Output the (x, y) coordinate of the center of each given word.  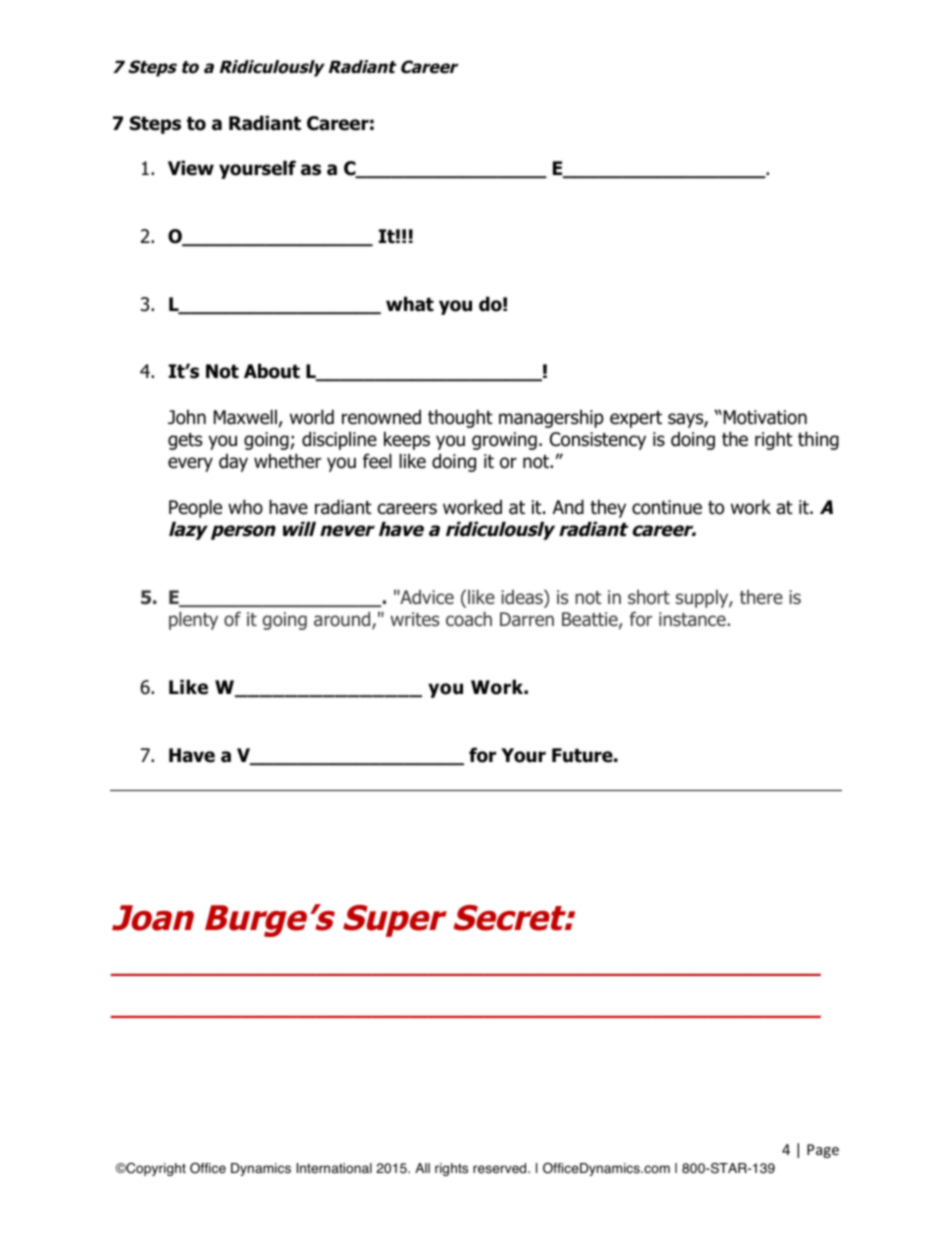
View (191, 168)
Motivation (765, 417)
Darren (527, 619)
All (422, 1168)
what (410, 304)
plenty (193, 621)
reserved (501, 1168)
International (334, 1168)
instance (693, 619)
